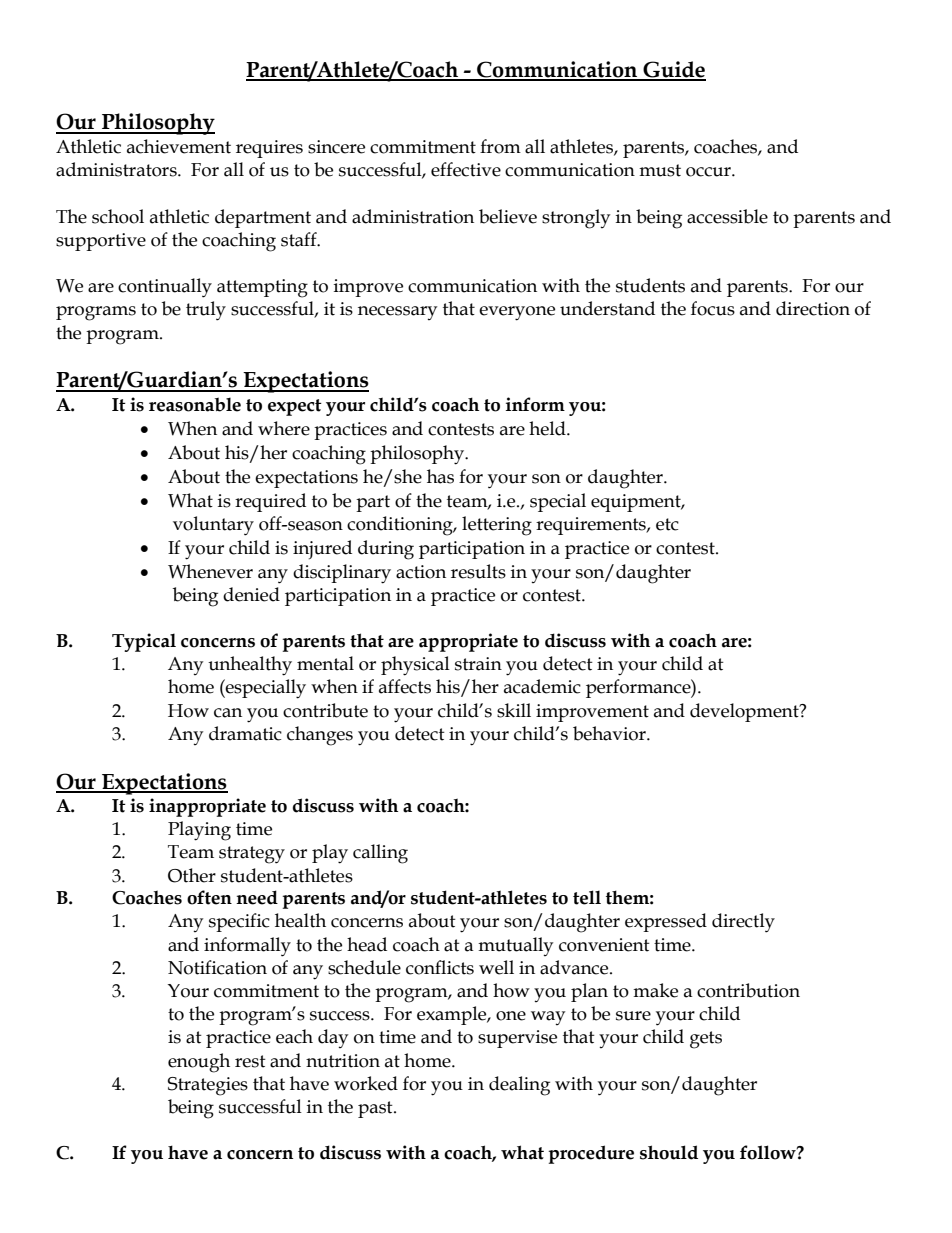 This screenshot has height=1233, width=952. What do you see at coordinates (466, 169) in the screenshot?
I see `effective` at bounding box center [466, 169].
